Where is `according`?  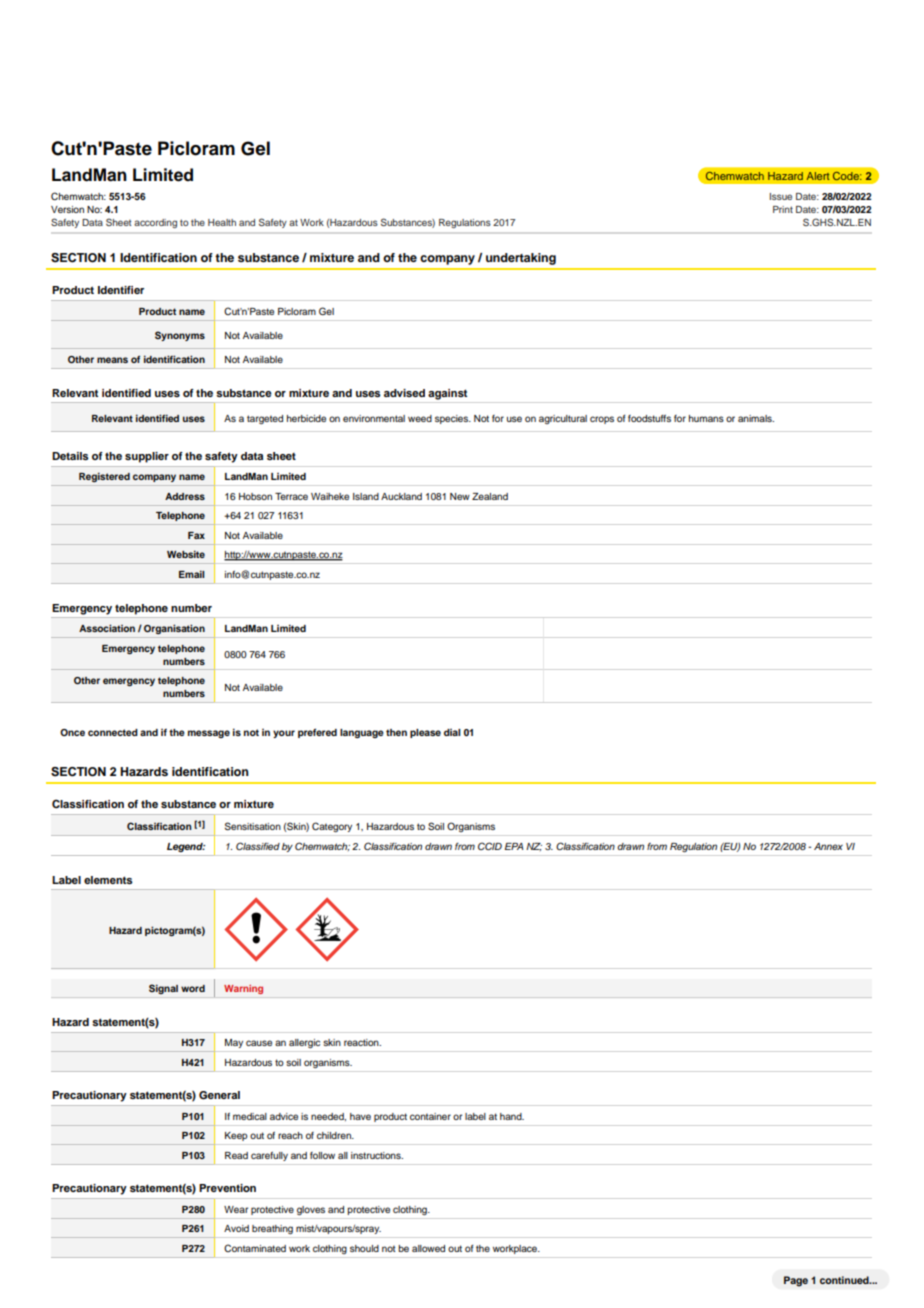
according is located at coordinates (155, 223).
